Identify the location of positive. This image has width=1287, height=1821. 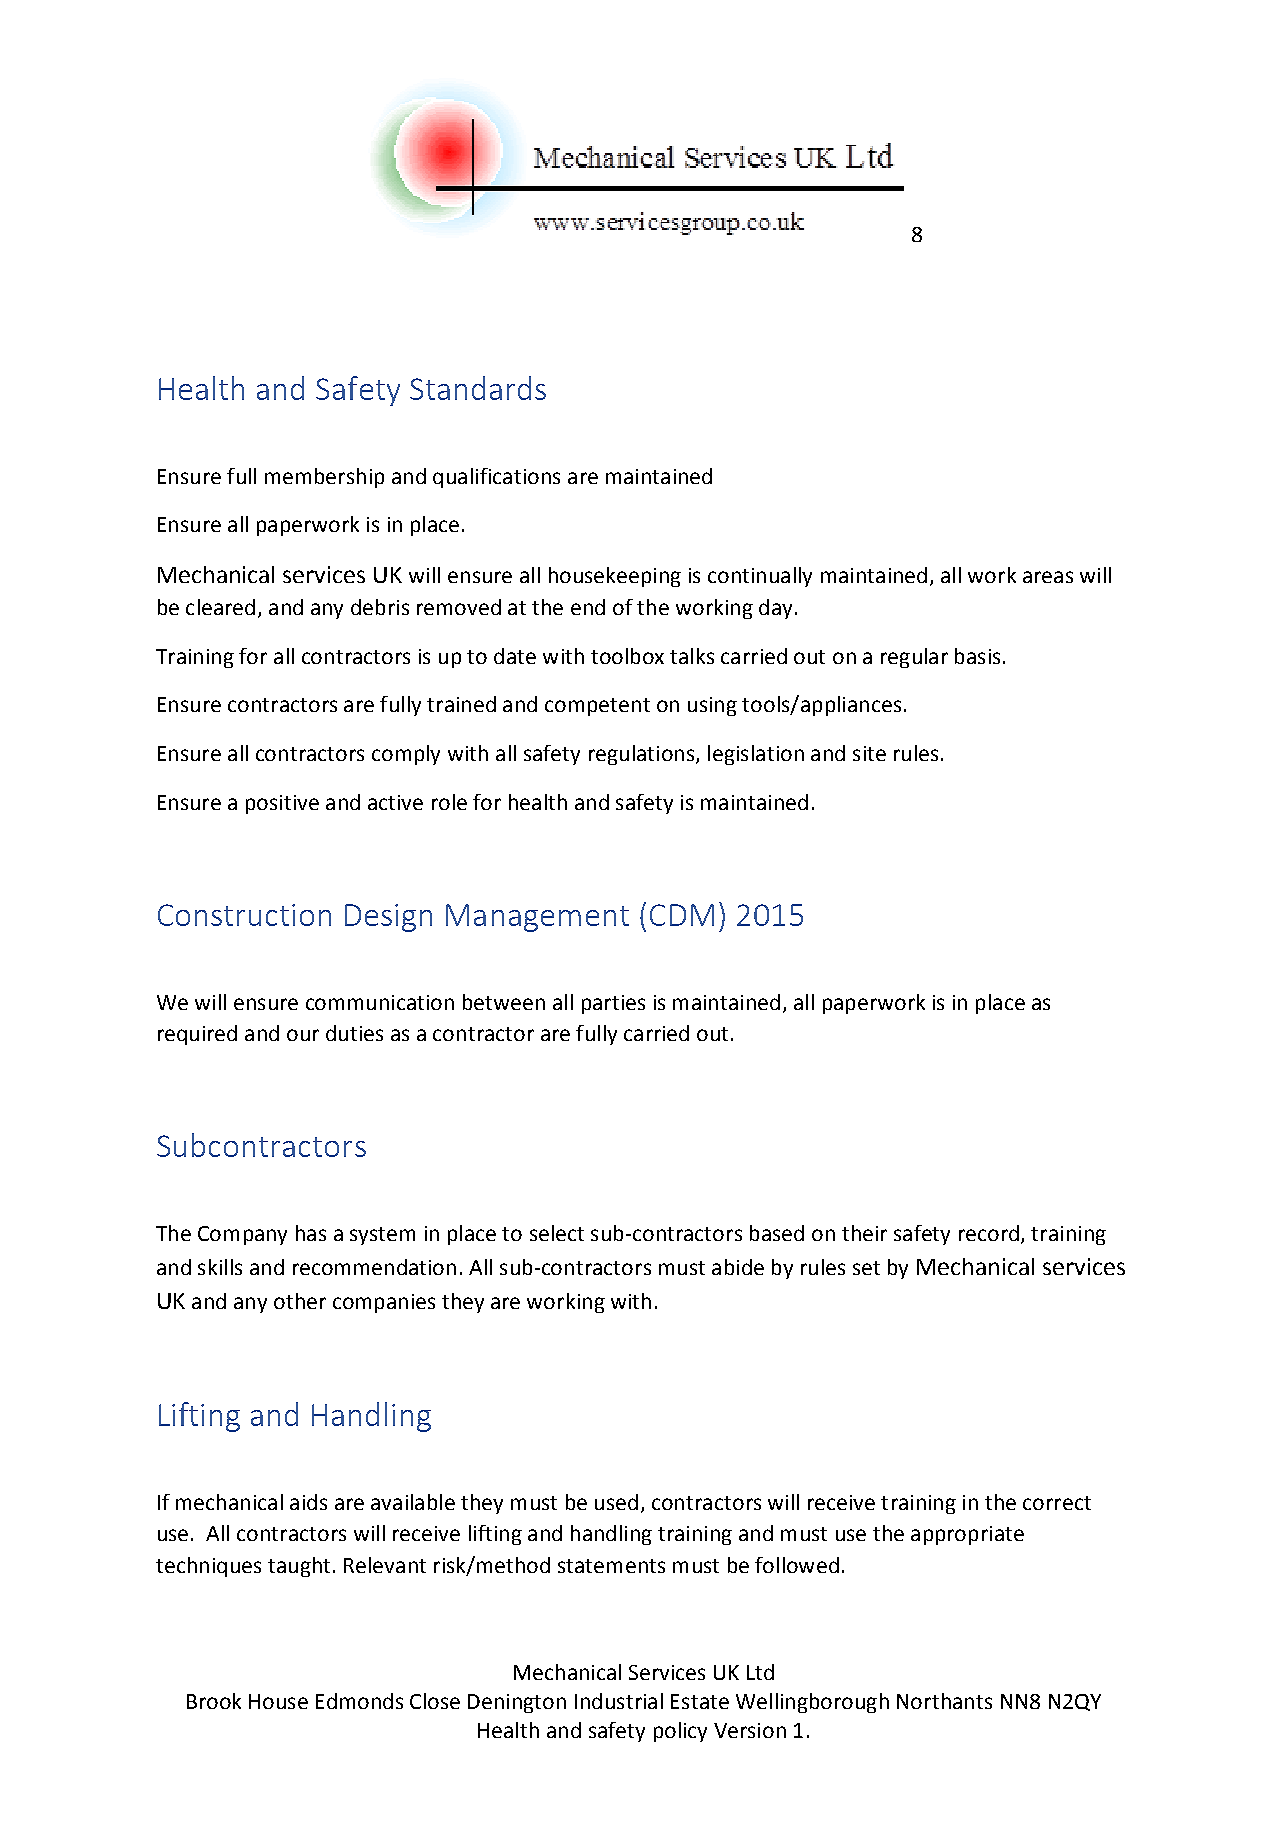
(282, 804).
